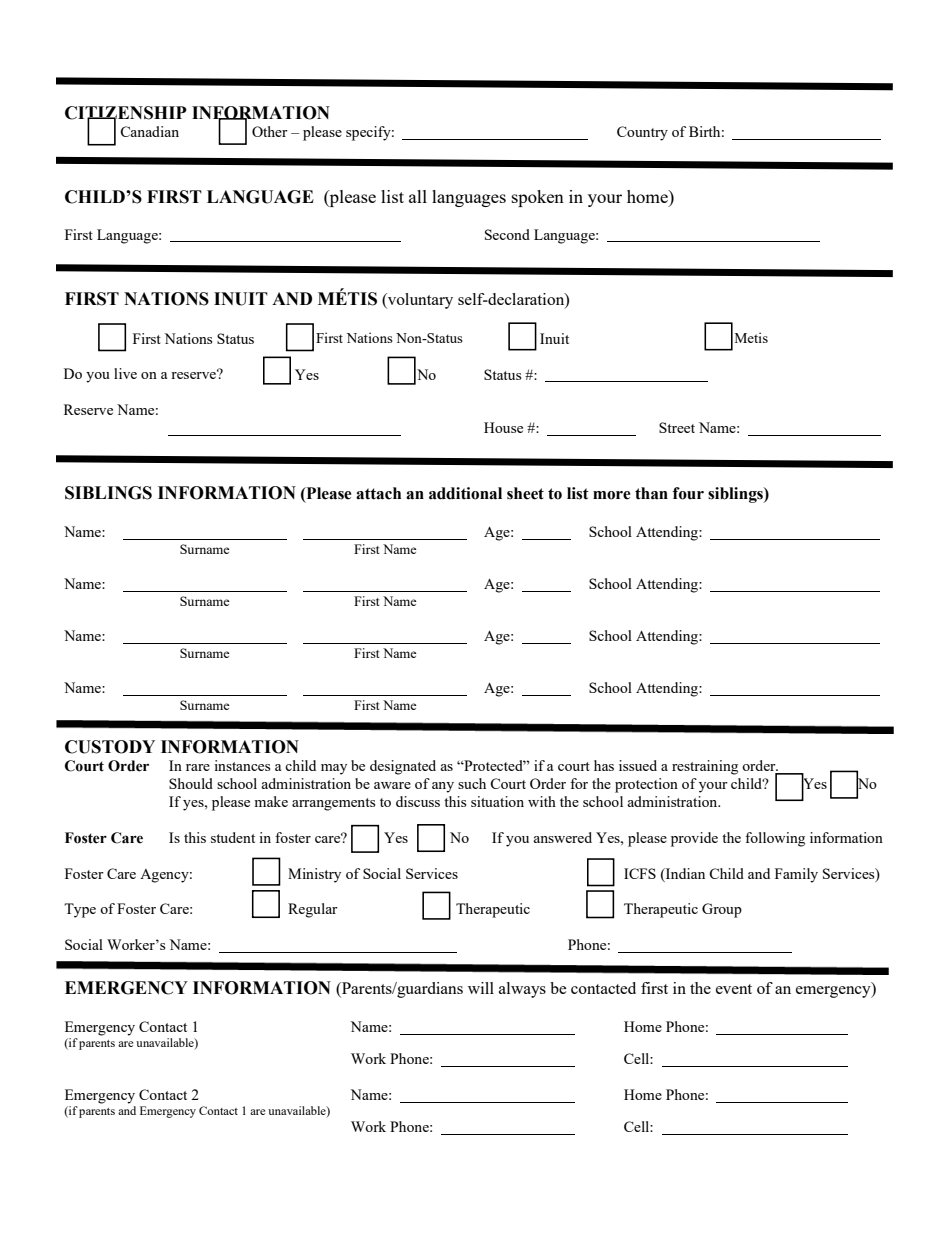 This image has width=952, height=1233. Describe the element at coordinates (481, 988) in the image. I see `will` at that location.
